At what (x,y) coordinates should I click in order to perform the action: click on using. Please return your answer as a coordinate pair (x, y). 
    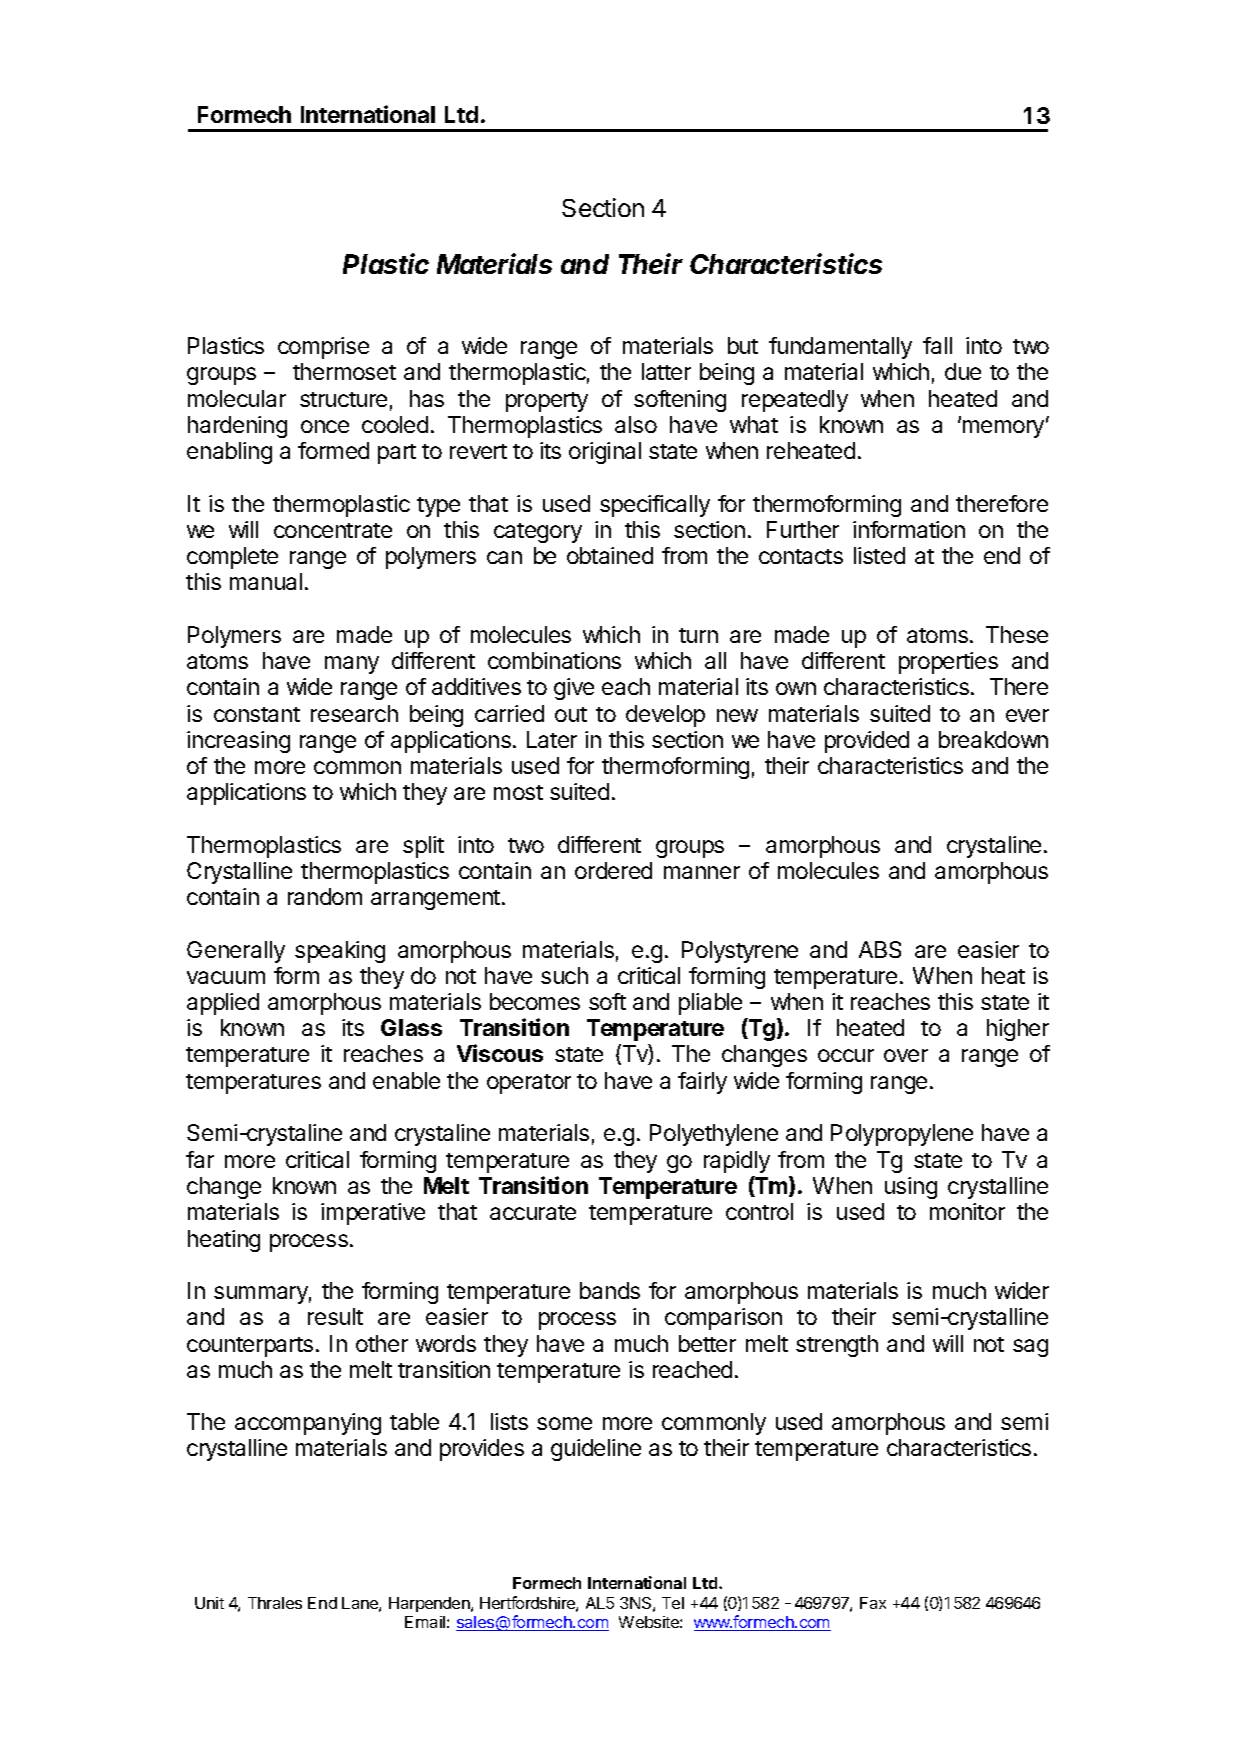
    Looking at the image, I should click on (911, 1188).
